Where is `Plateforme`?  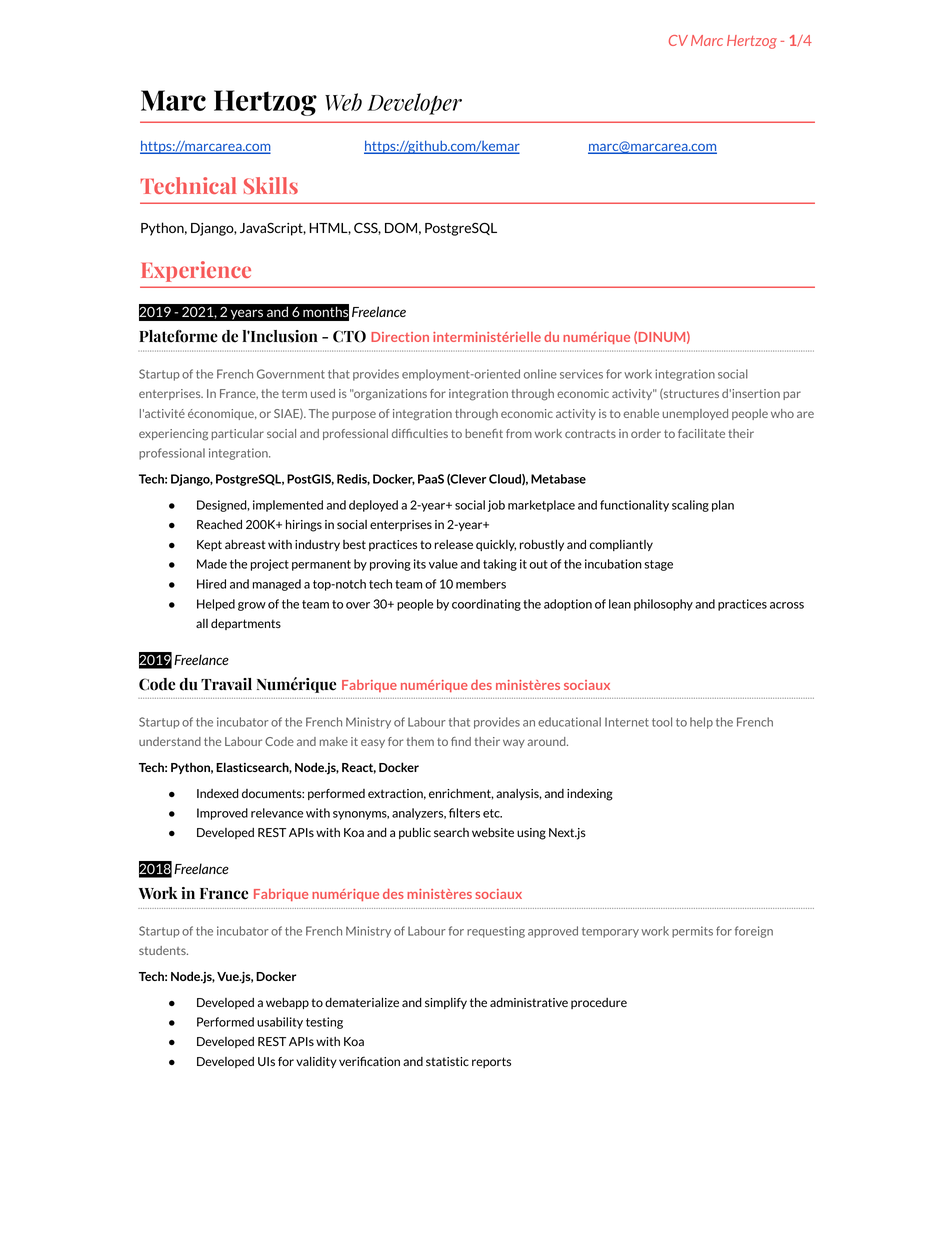 Plateforme is located at coordinates (178, 336).
